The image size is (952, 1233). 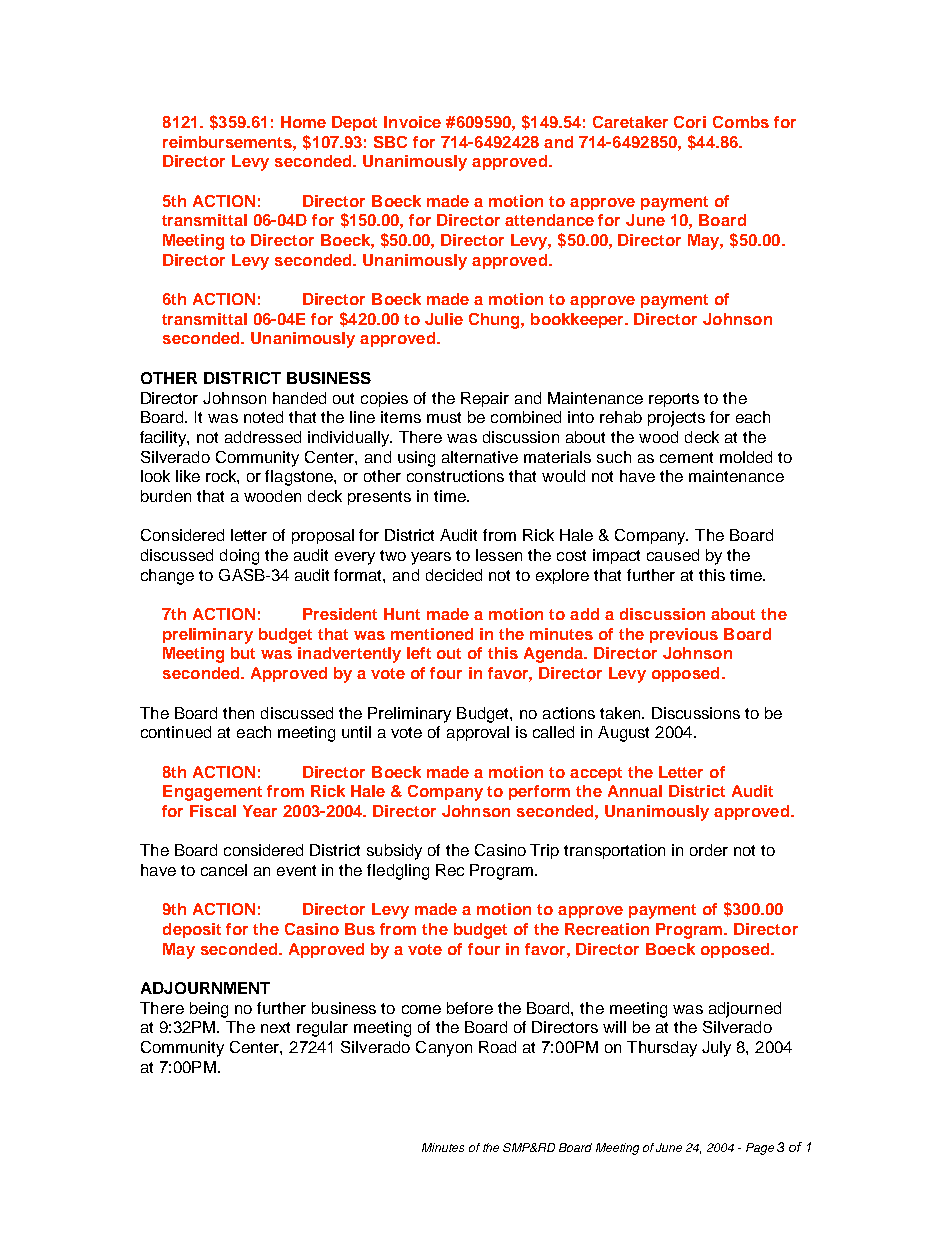 I want to click on then, so click(x=238, y=713).
